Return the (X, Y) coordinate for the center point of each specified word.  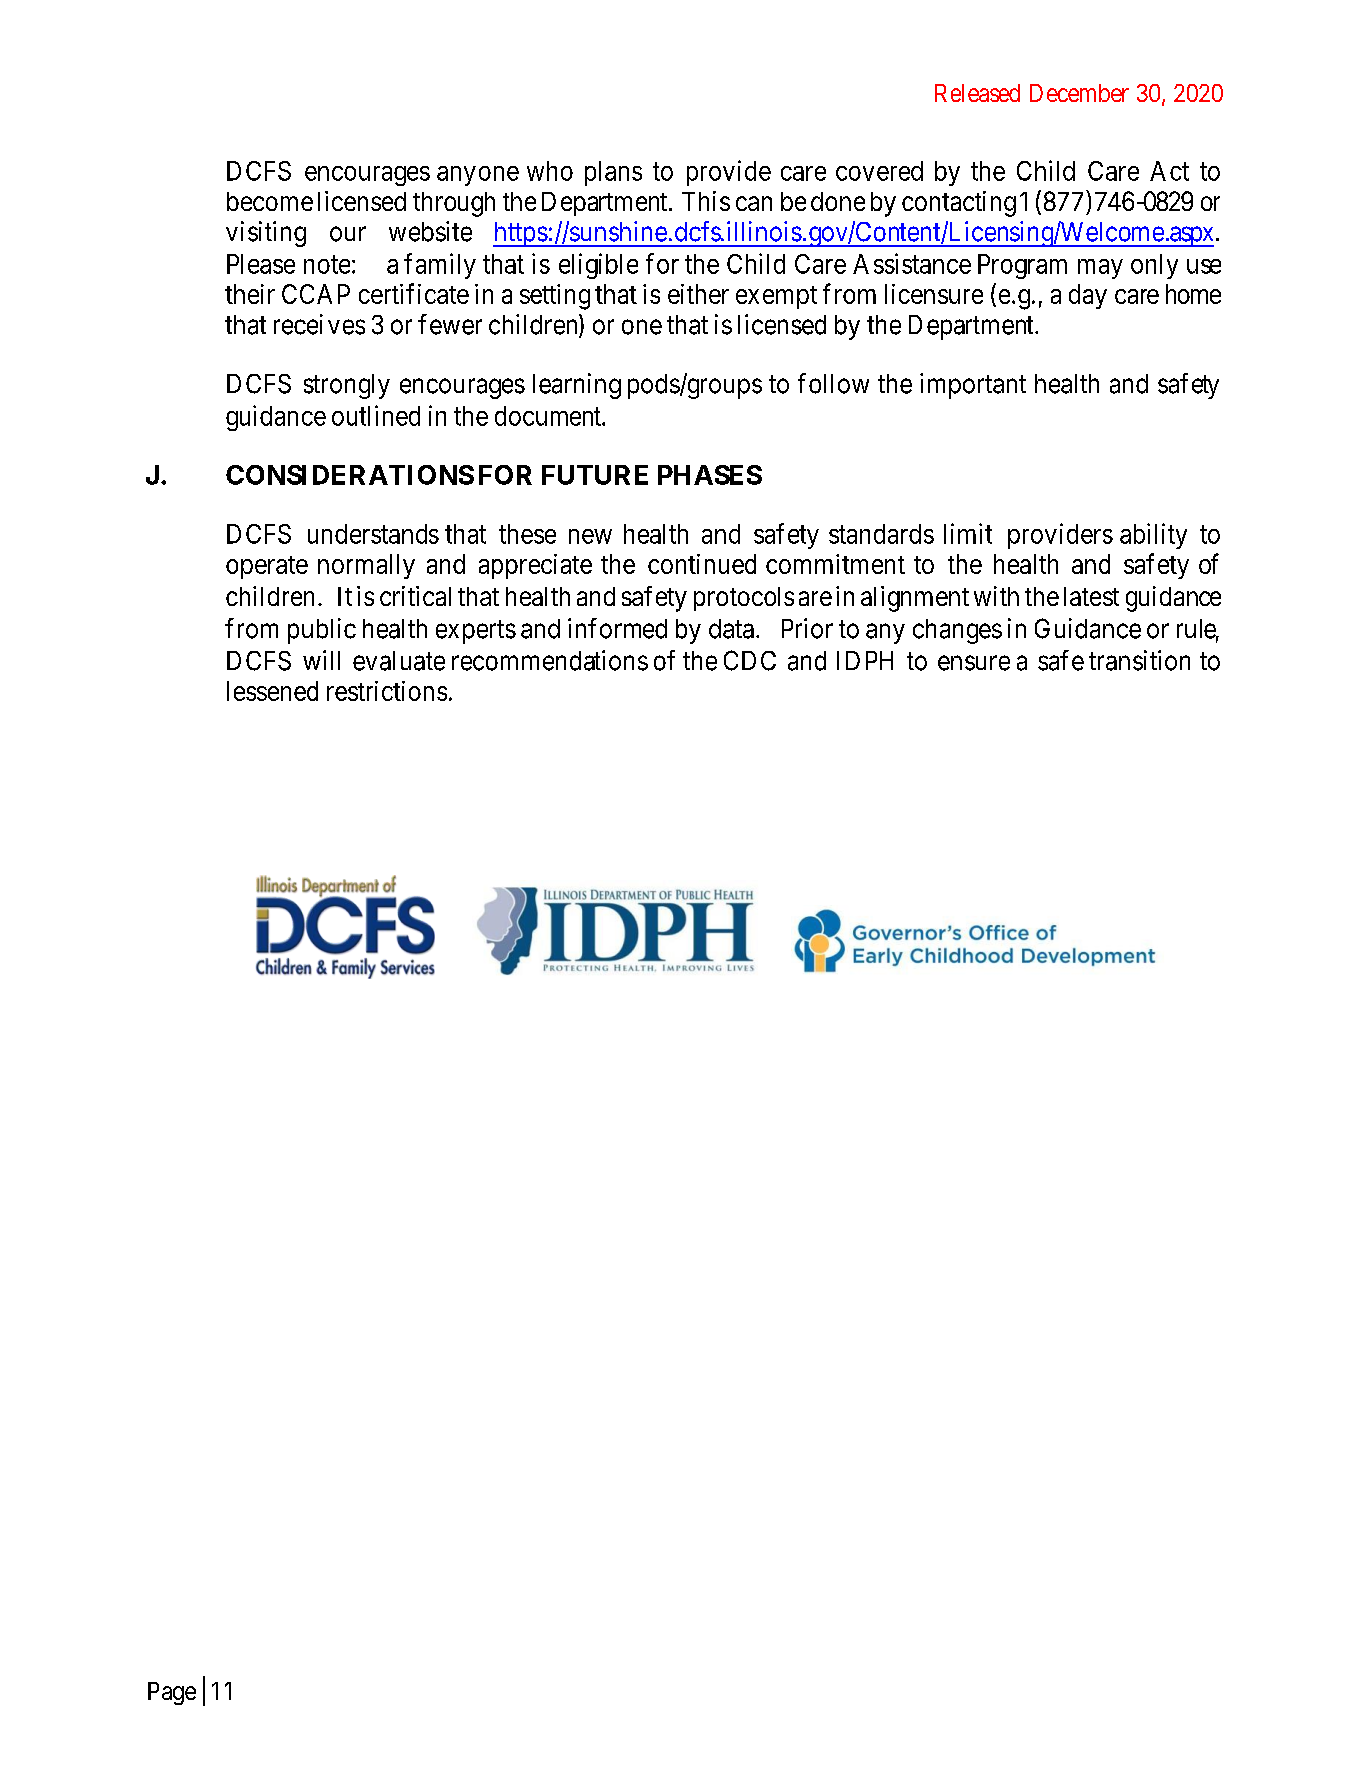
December (1079, 93)
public (322, 631)
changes (957, 631)
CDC (750, 660)
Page (172, 1693)
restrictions (387, 691)
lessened (272, 691)
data (731, 629)
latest (1091, 596)
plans (613, 173)
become (270, 201)
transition (1139, 660)
